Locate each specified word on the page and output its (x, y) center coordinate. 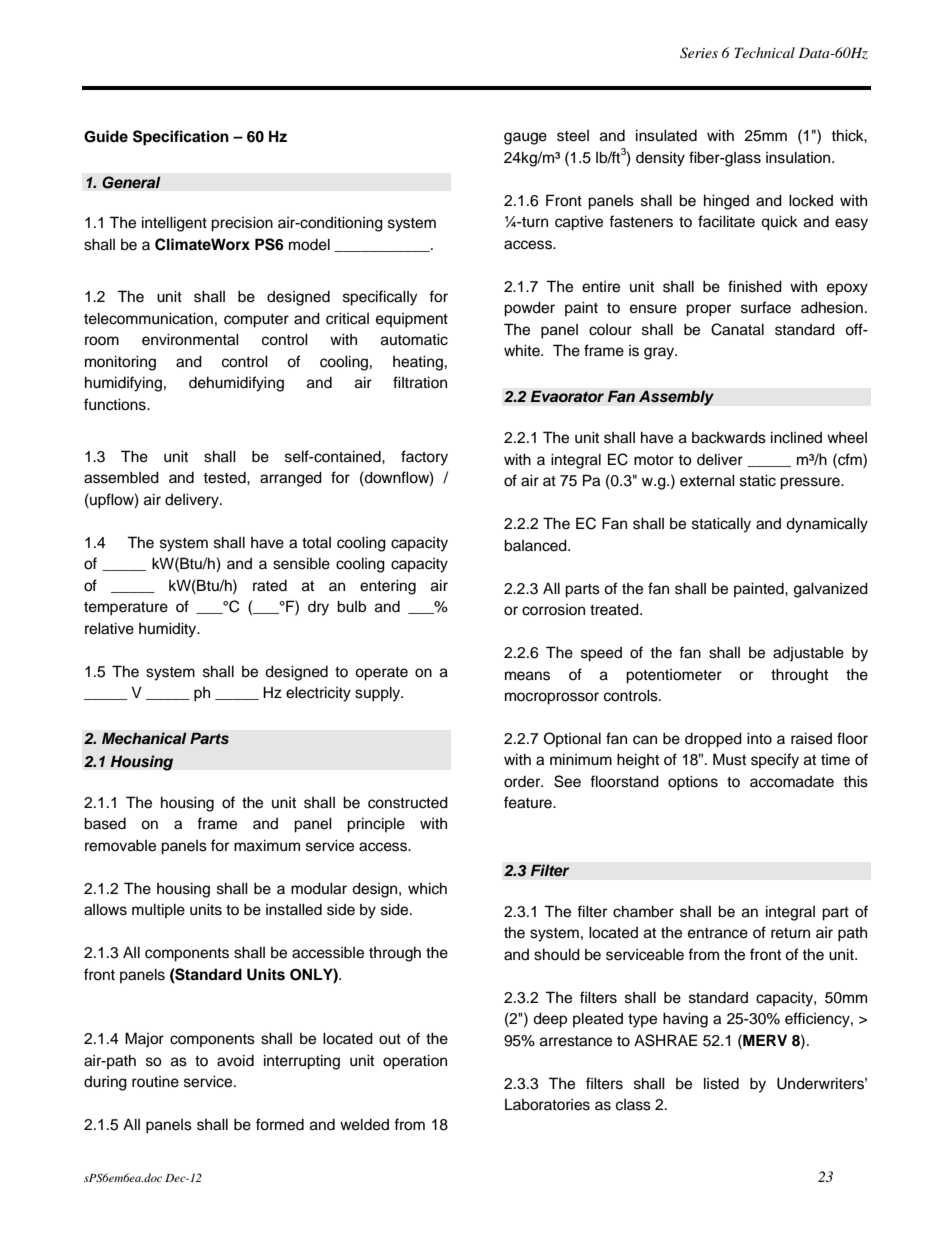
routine (155, 1082)
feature (529, 802)
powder (529, 309)
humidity (169, 630)
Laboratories (547, 1105)
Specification (181, 138)
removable (120, 845)
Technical (764, 52)
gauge (525, 138)
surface (766, 307)
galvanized (831, 590)
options (693, 783)
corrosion (553, 610)
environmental (190, 339)
